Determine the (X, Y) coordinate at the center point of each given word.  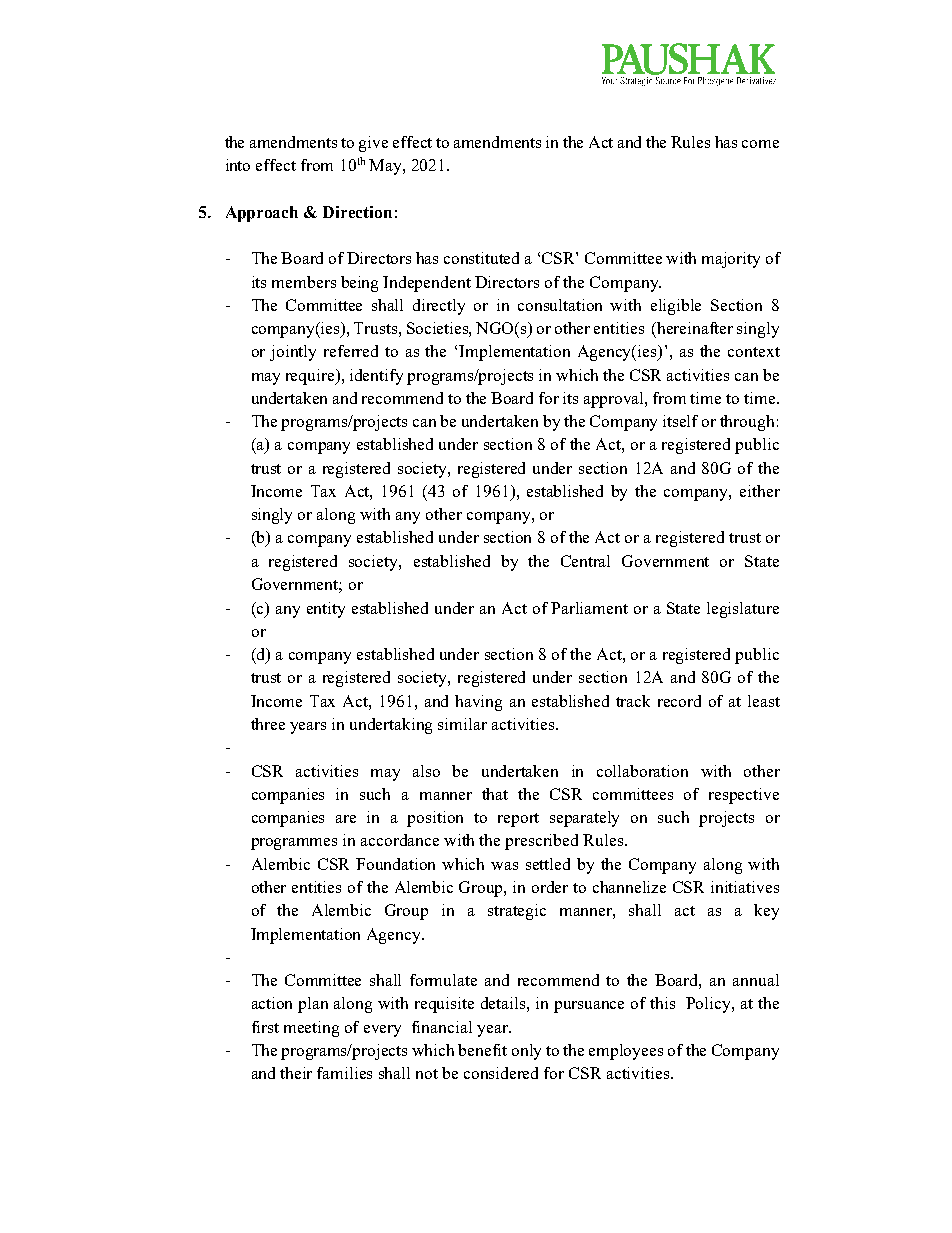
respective (744, 796)
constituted (481, 258)
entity (326, 610)
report (518, 820)
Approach (262, 214)
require (311, 377)
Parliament (589, 608)
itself (680, 421)
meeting (311, 1029)
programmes (294, 844)
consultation (560, 305)
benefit (482, 1050)
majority (731, 260)
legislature (743, 610)
